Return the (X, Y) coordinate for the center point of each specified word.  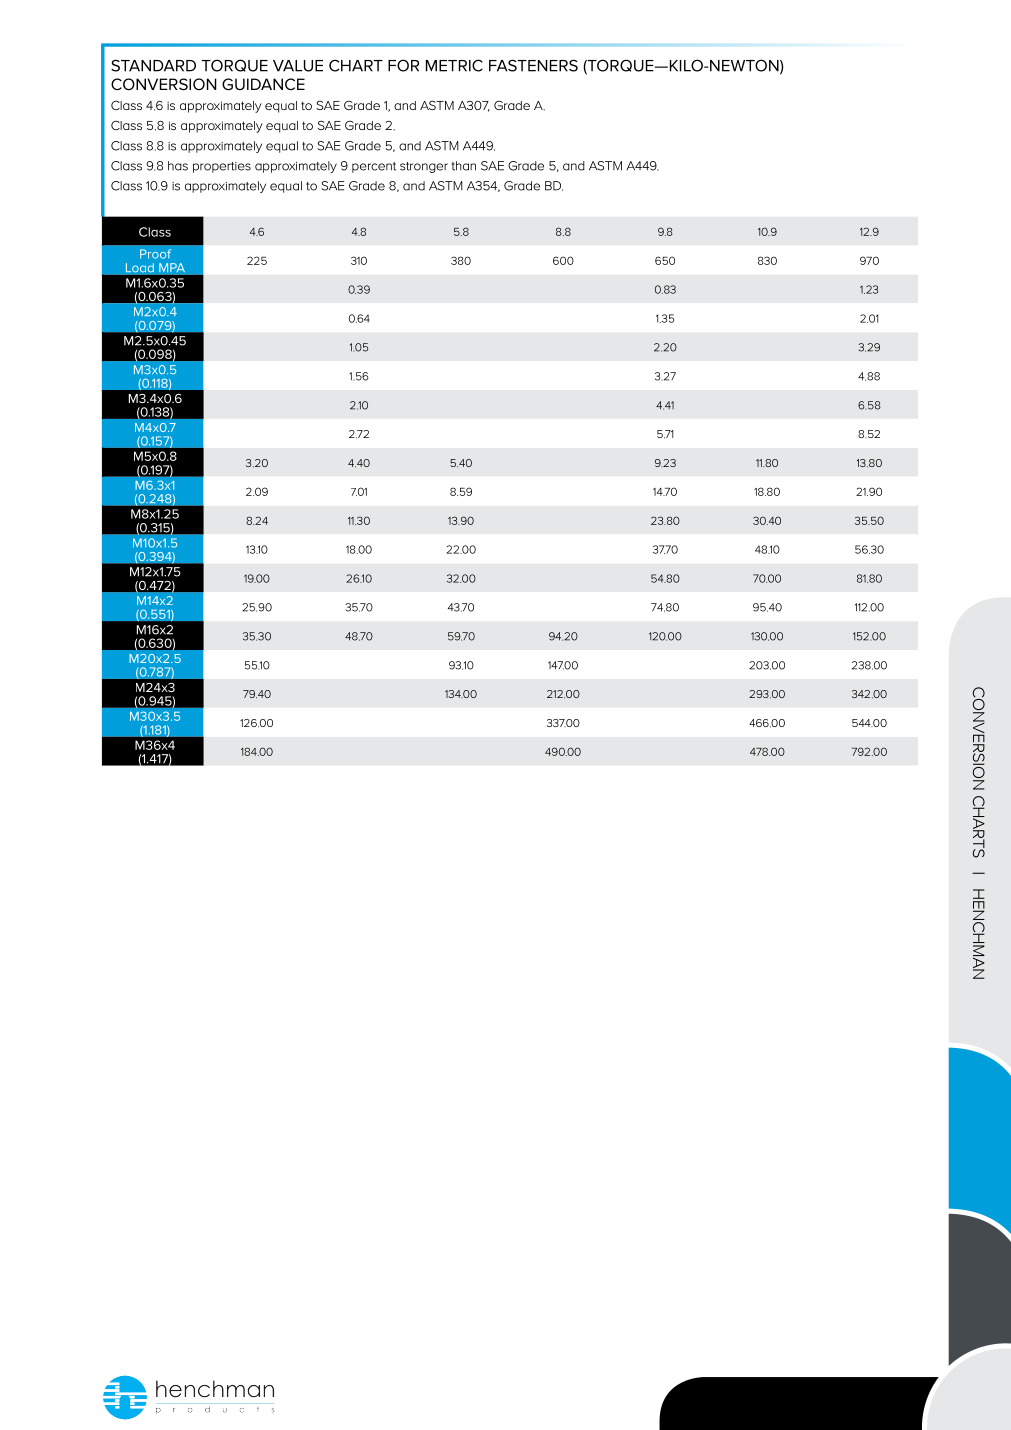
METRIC (454, 65)
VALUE (298, 66)
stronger (424, 167)
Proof (155, 254)
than (463, 166)
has (178, 166)
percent (374, 167)
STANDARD (153, 65)
